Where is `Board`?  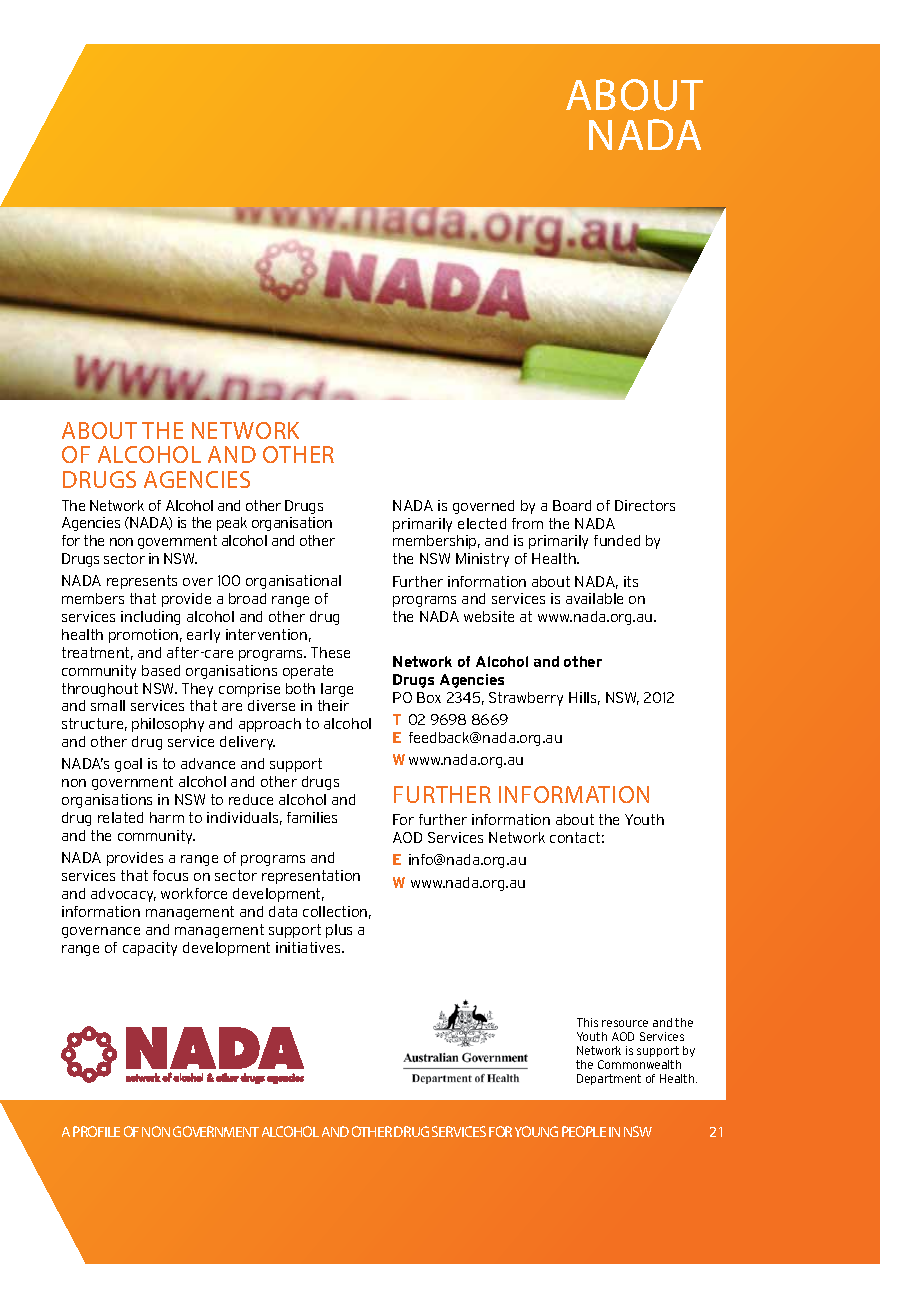 Board is located at coordinates (572, 505).
